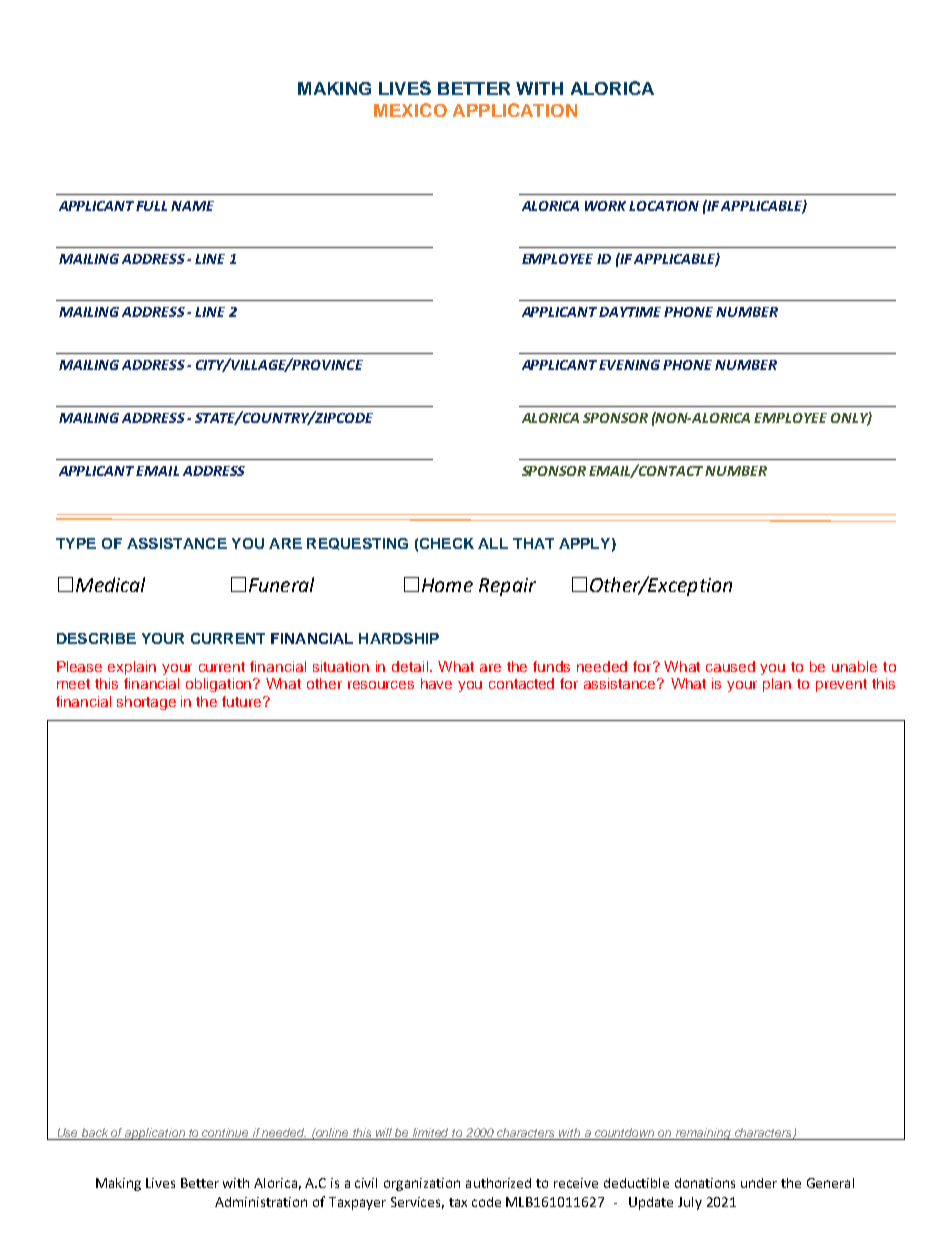 The width and height of the page is (952, 1233). What do you see at coordinates (436, 683) in the page?
I see `have` at bounding box center [436, 683].
